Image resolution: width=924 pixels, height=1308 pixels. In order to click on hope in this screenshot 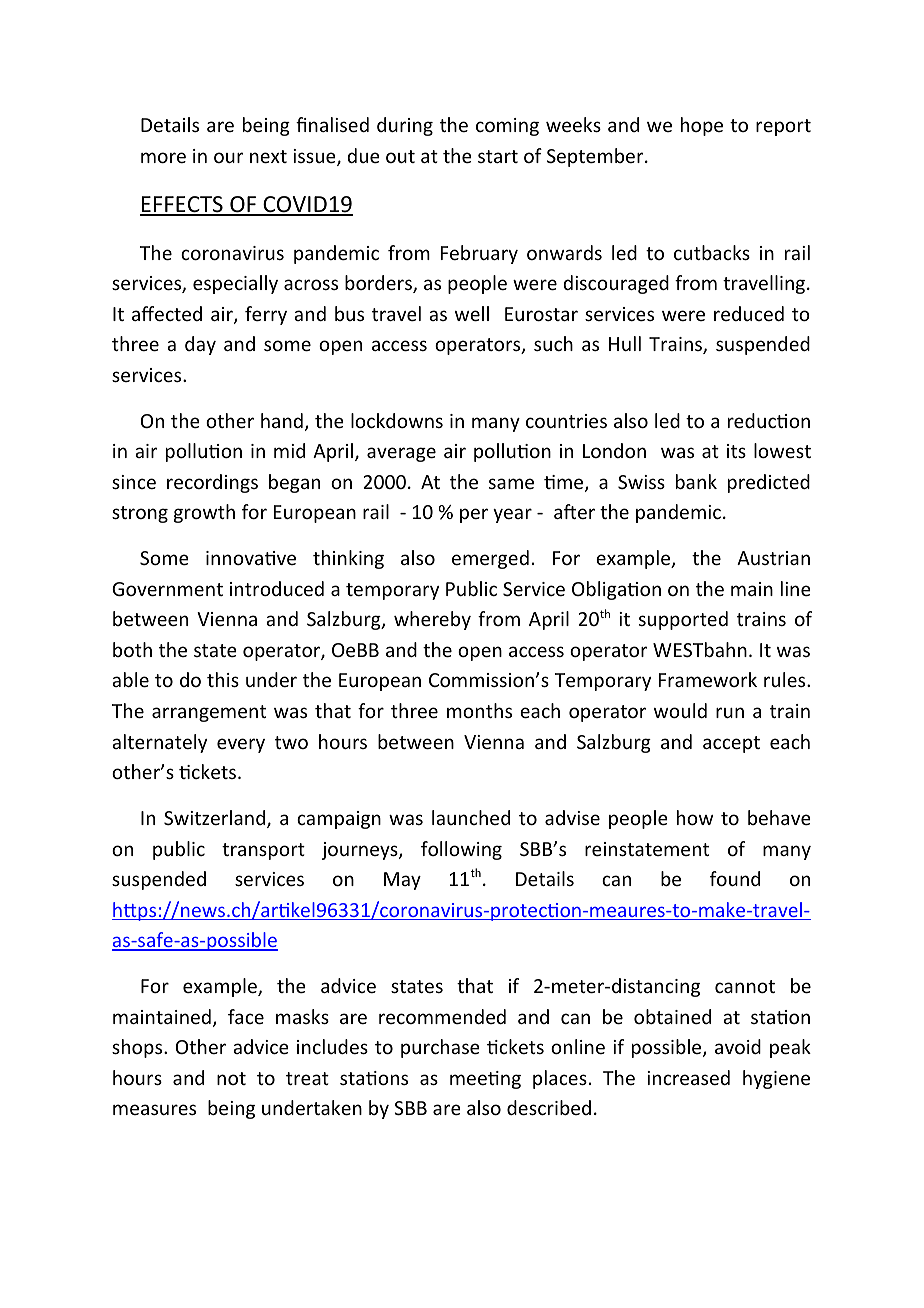, I will do `click(702, 126)`.
